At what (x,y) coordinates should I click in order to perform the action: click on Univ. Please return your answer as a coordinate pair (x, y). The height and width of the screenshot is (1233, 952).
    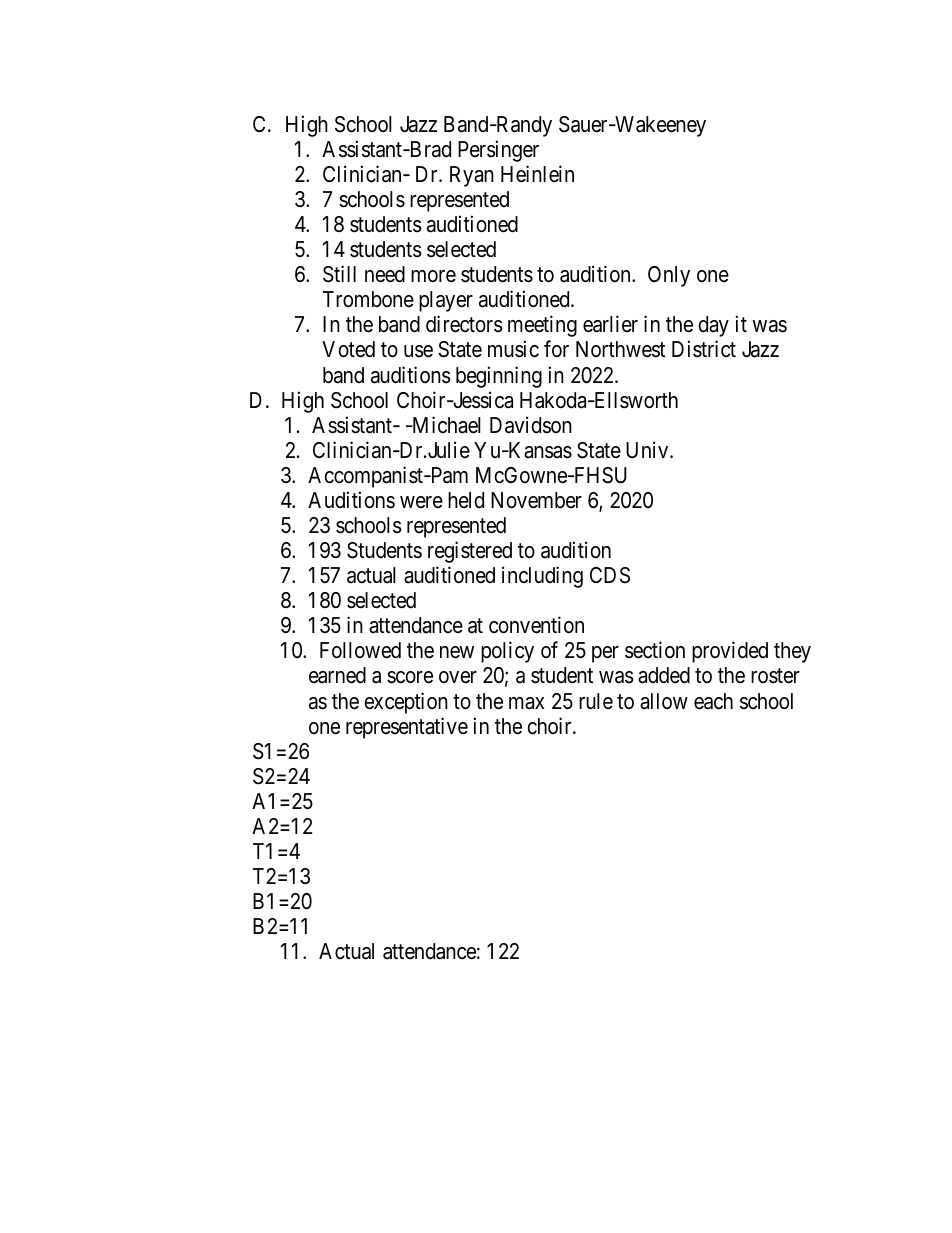
    Looking at the image, I should click on (648, 450).
